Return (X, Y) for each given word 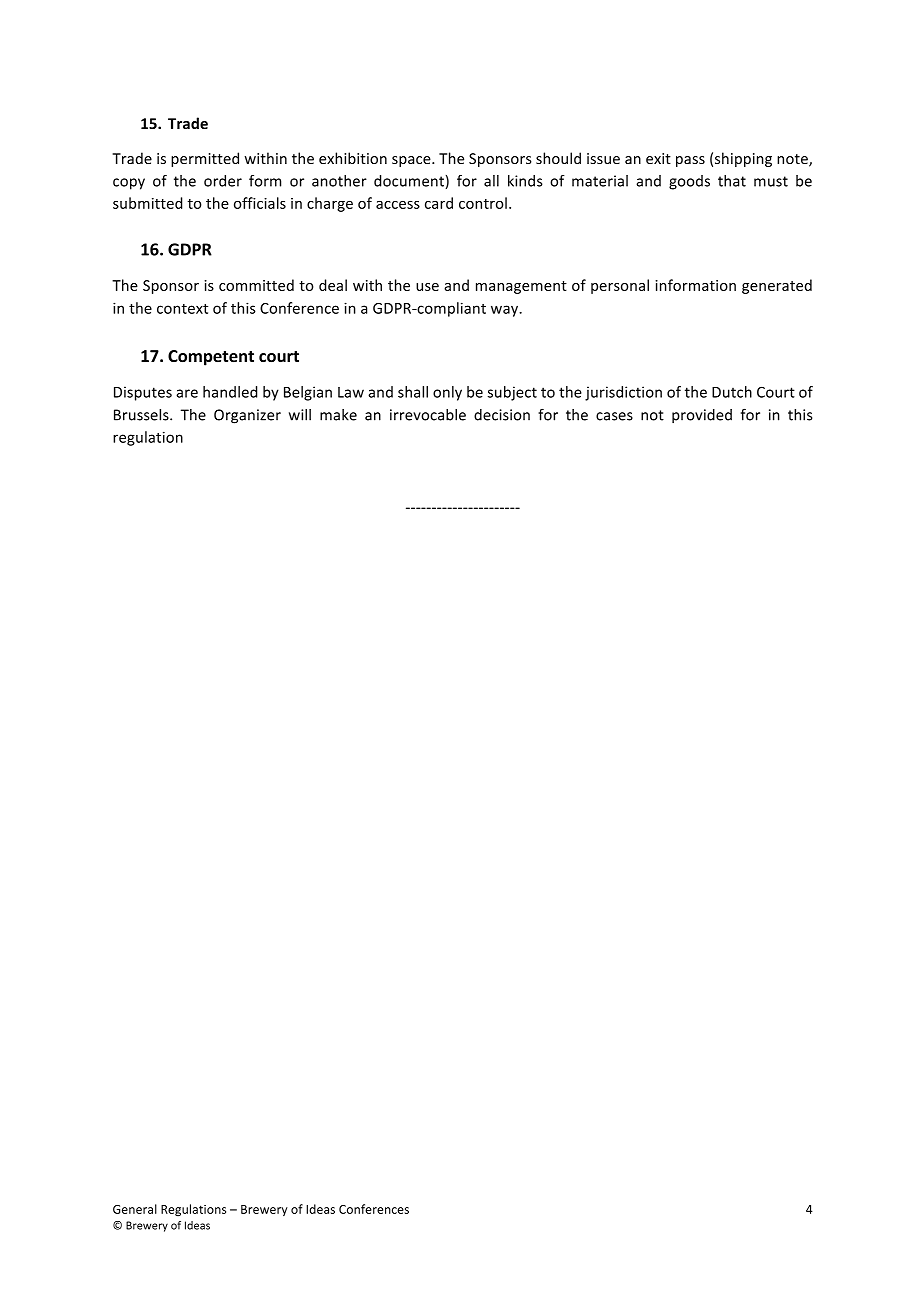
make (338, 415)
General (135, 1209)
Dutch (732, 392)
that (732, 181)
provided (702, 416)
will (300, 415)
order (223, 181)
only (447, 393)
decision (502, 415)
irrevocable (428, 415)
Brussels (142, 415)
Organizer (247, 416)
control (483, 203)
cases (614, 416)
